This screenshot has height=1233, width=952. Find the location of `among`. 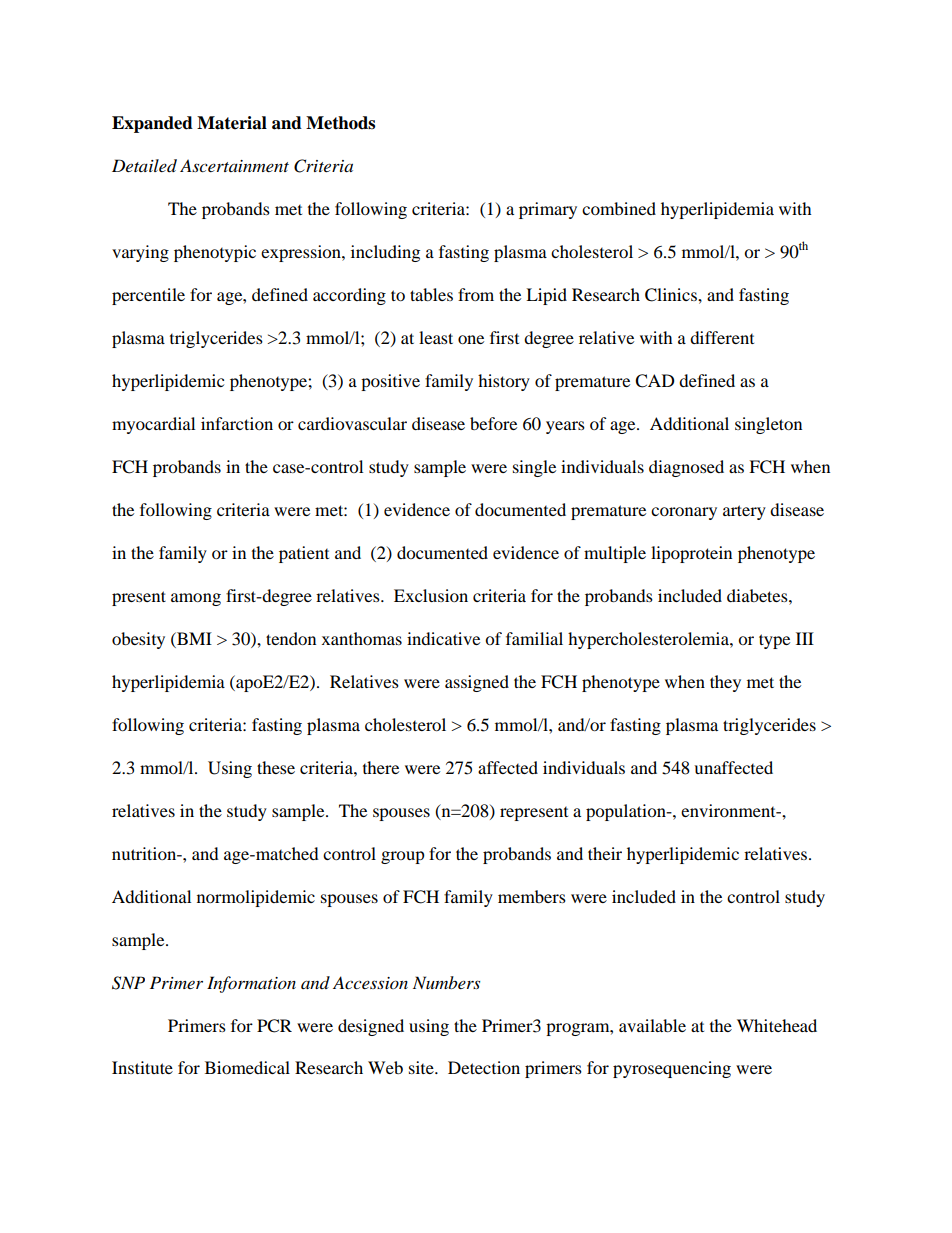

among is located at coordinates (196, 599).
